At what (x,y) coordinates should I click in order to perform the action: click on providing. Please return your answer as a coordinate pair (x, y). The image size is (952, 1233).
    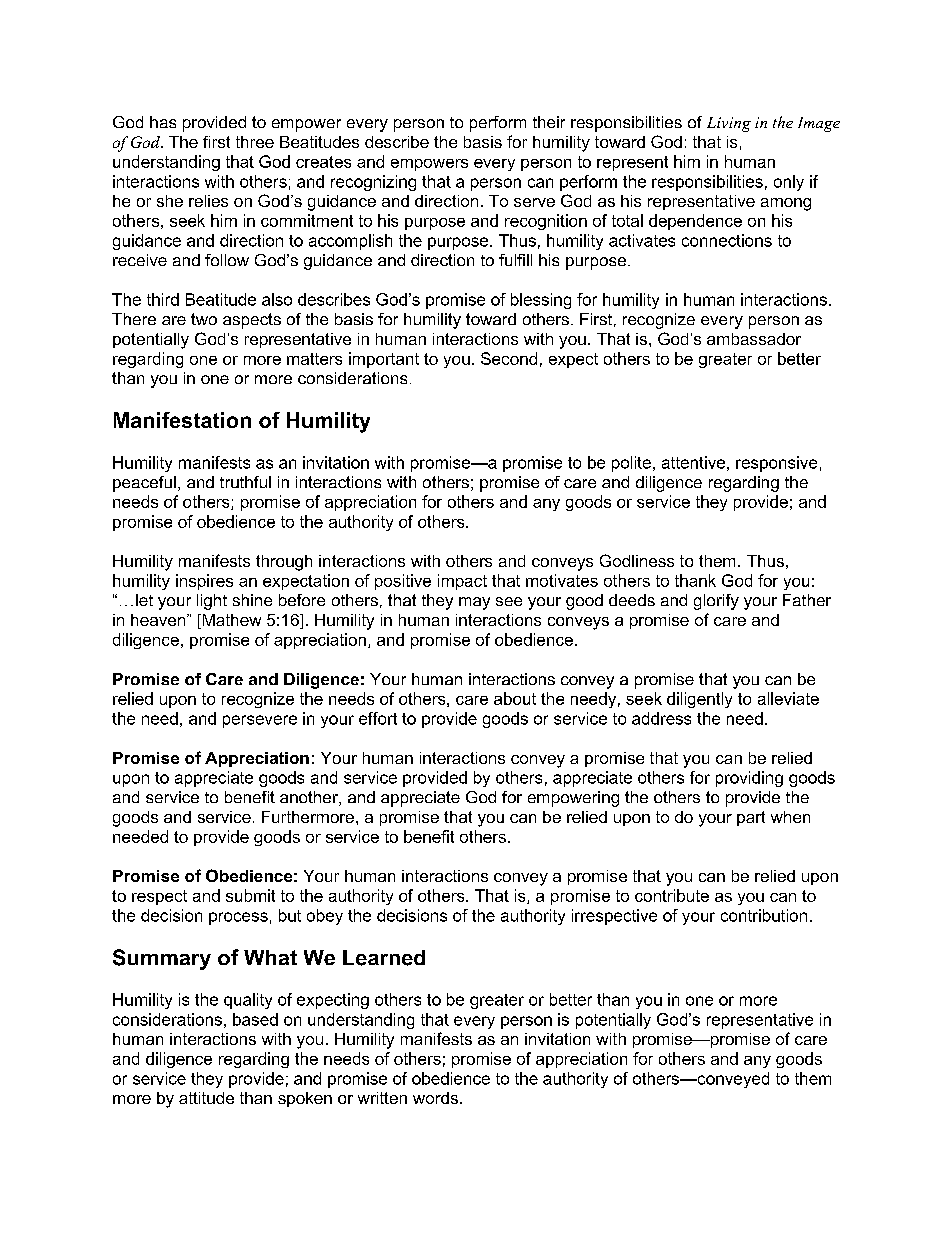
    Looking at the image, I should click on (749, 779).
